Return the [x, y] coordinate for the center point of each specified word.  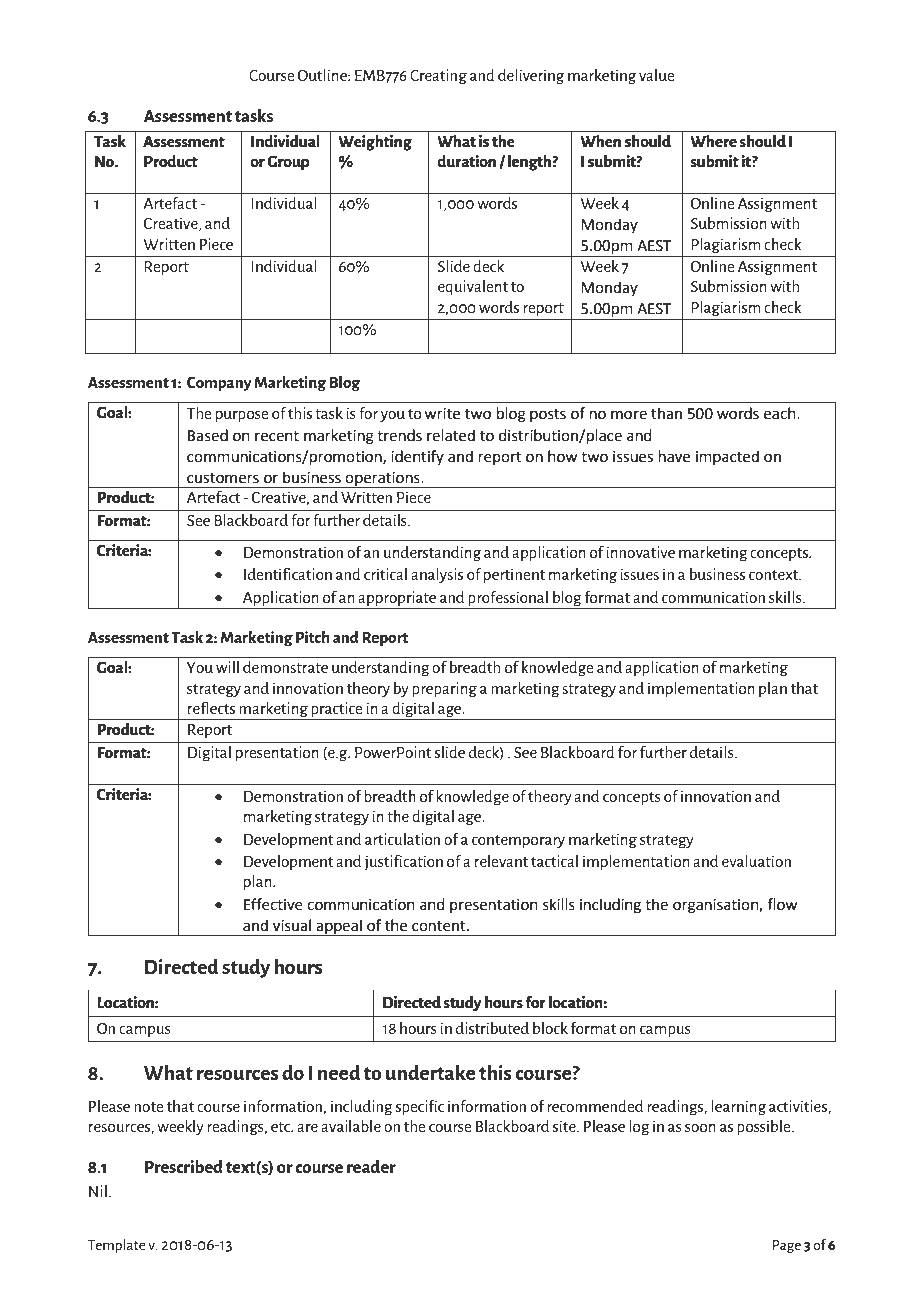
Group [288, 163]
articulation [402, 839]
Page [787, 1246]
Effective [273, 904]
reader [371, 1166]
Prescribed [184, 1166]
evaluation [756, 861]
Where [713, 141]
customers [223, 478]
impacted [727, 457]
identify [417, 457]
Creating [438, 77]
